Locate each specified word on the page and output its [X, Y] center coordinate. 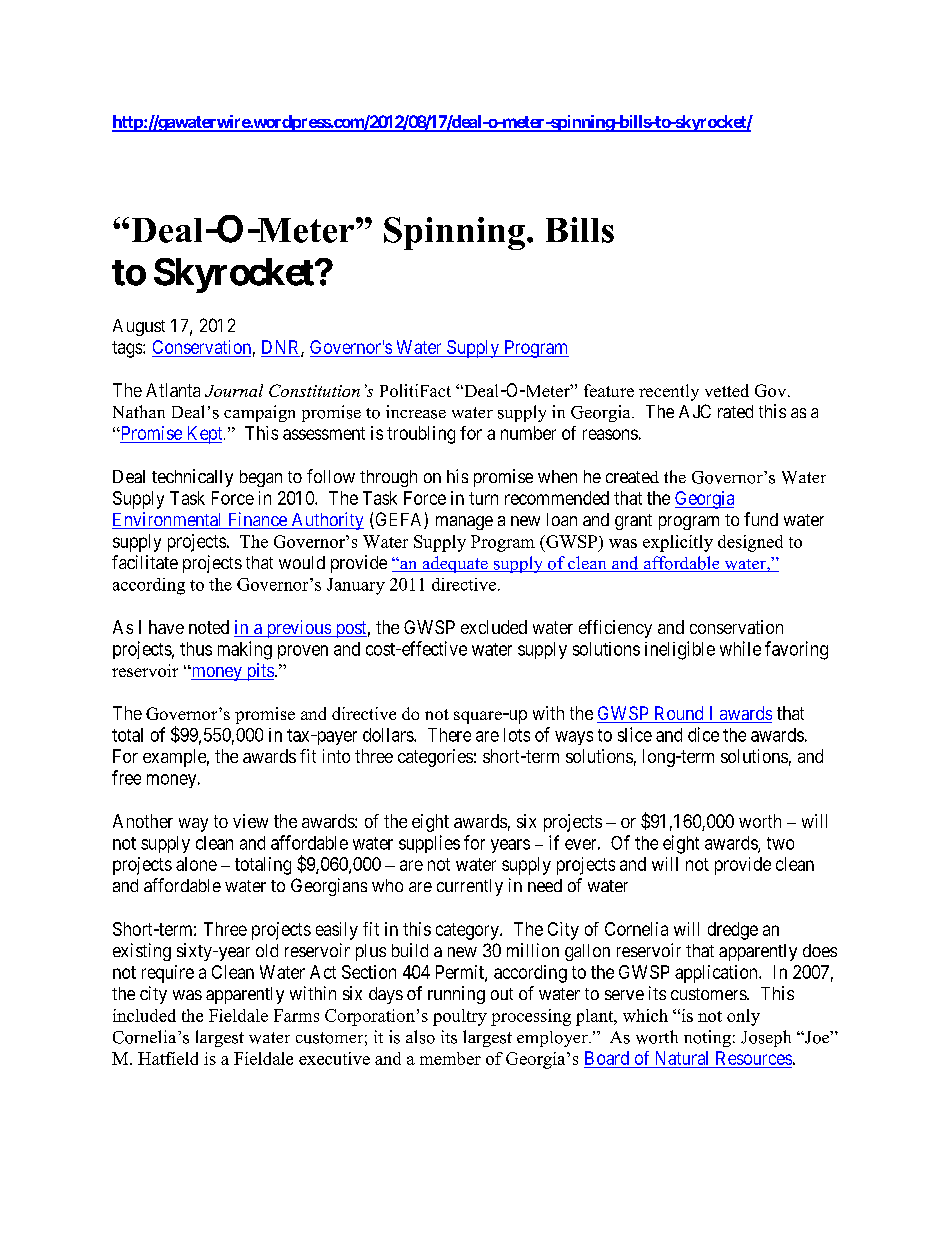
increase [416, 412]
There [449, 735]
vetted [727, 390]
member [450, 1058]
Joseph [766, 1038]
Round [679, 714]
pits [259, 672]
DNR [282, 348]
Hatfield [168, 1058]
